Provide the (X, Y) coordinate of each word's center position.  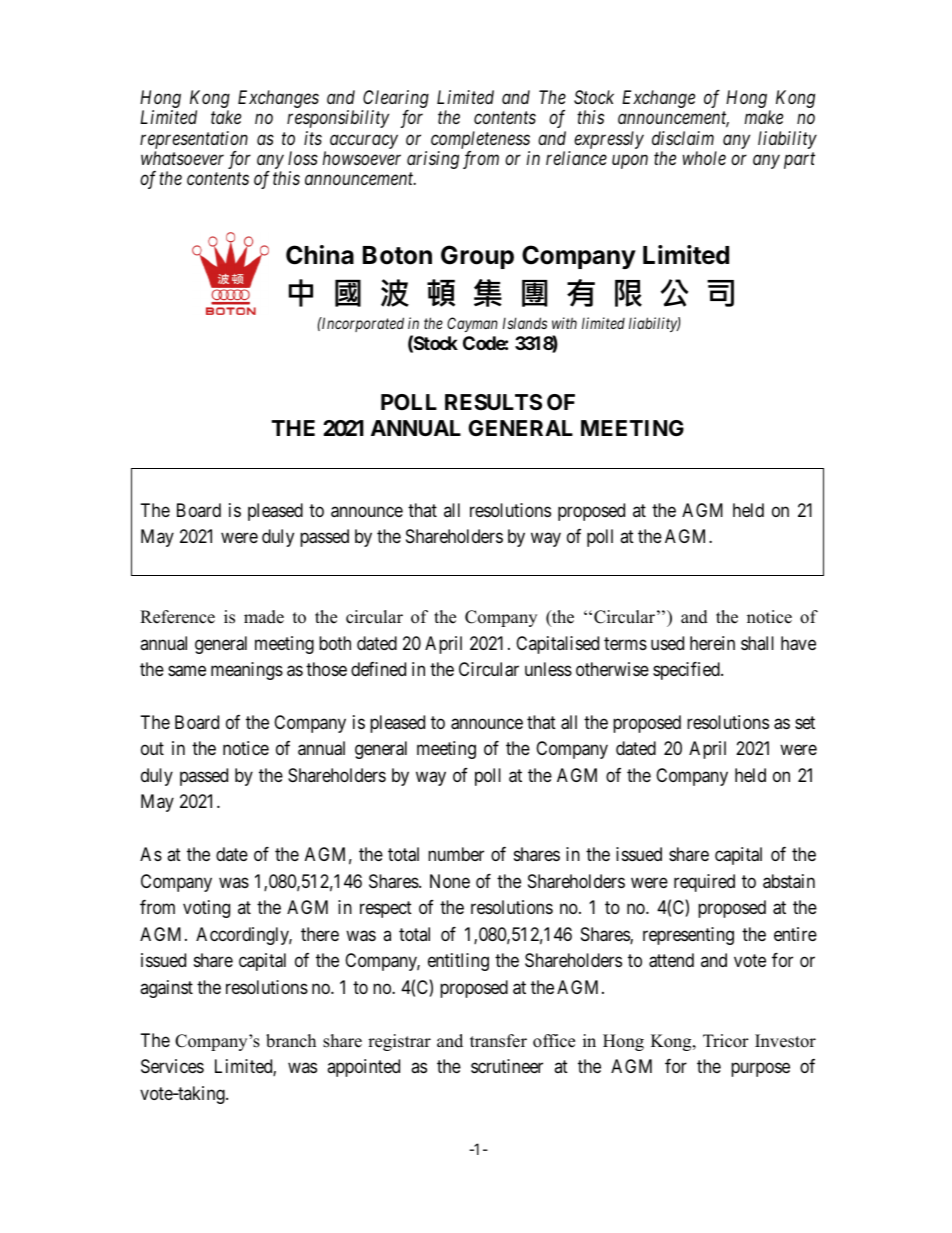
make (764, 117)
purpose (760, 1070)
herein (712, 643)
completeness (480, 140)
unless (548, 669)
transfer (498, 1041)
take (226, 117)
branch (291, 1041)
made (264, 617)
